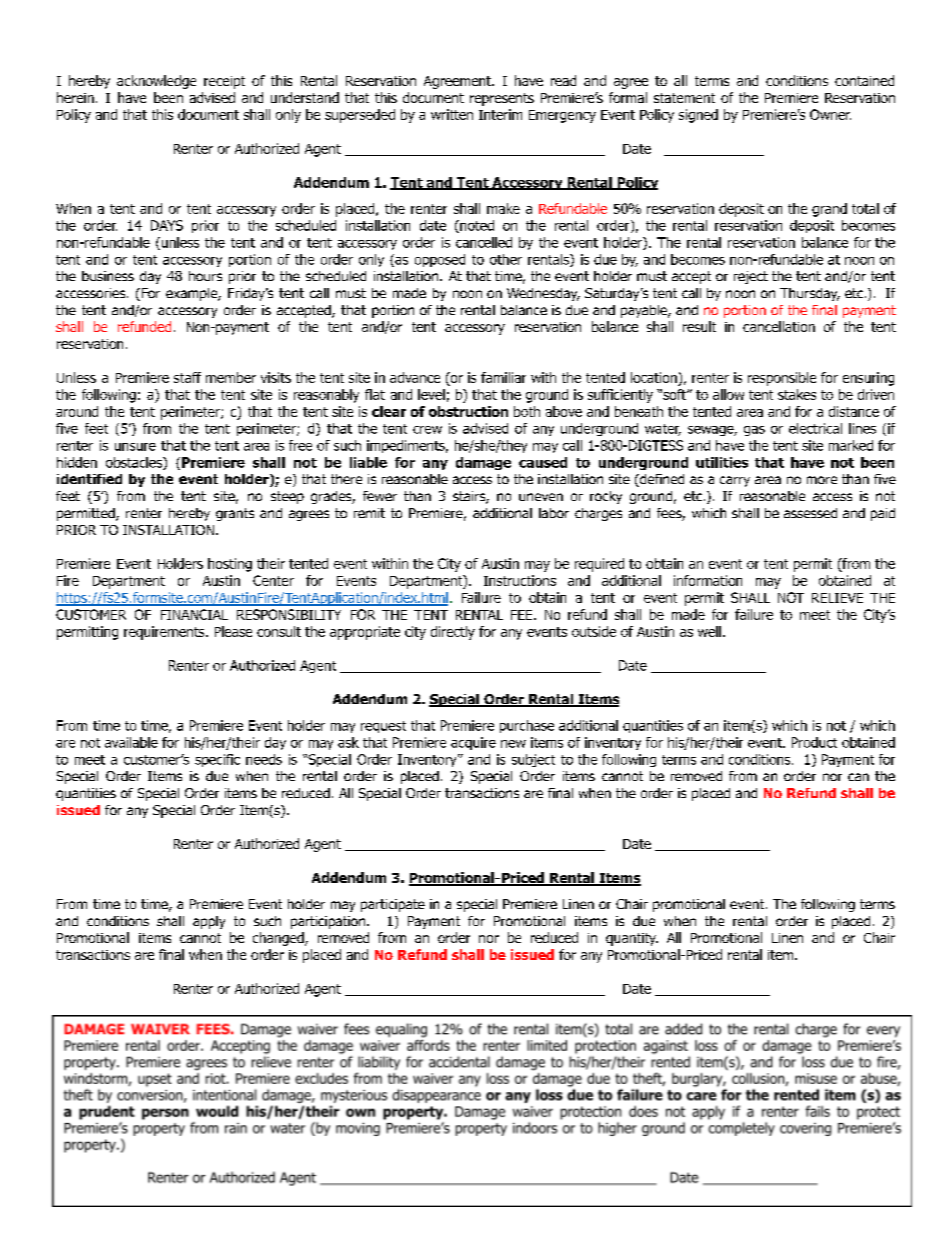 Image resolution: width=952 pixels, height=1233 pixels. I want to click on participate, so click(393, 905).
